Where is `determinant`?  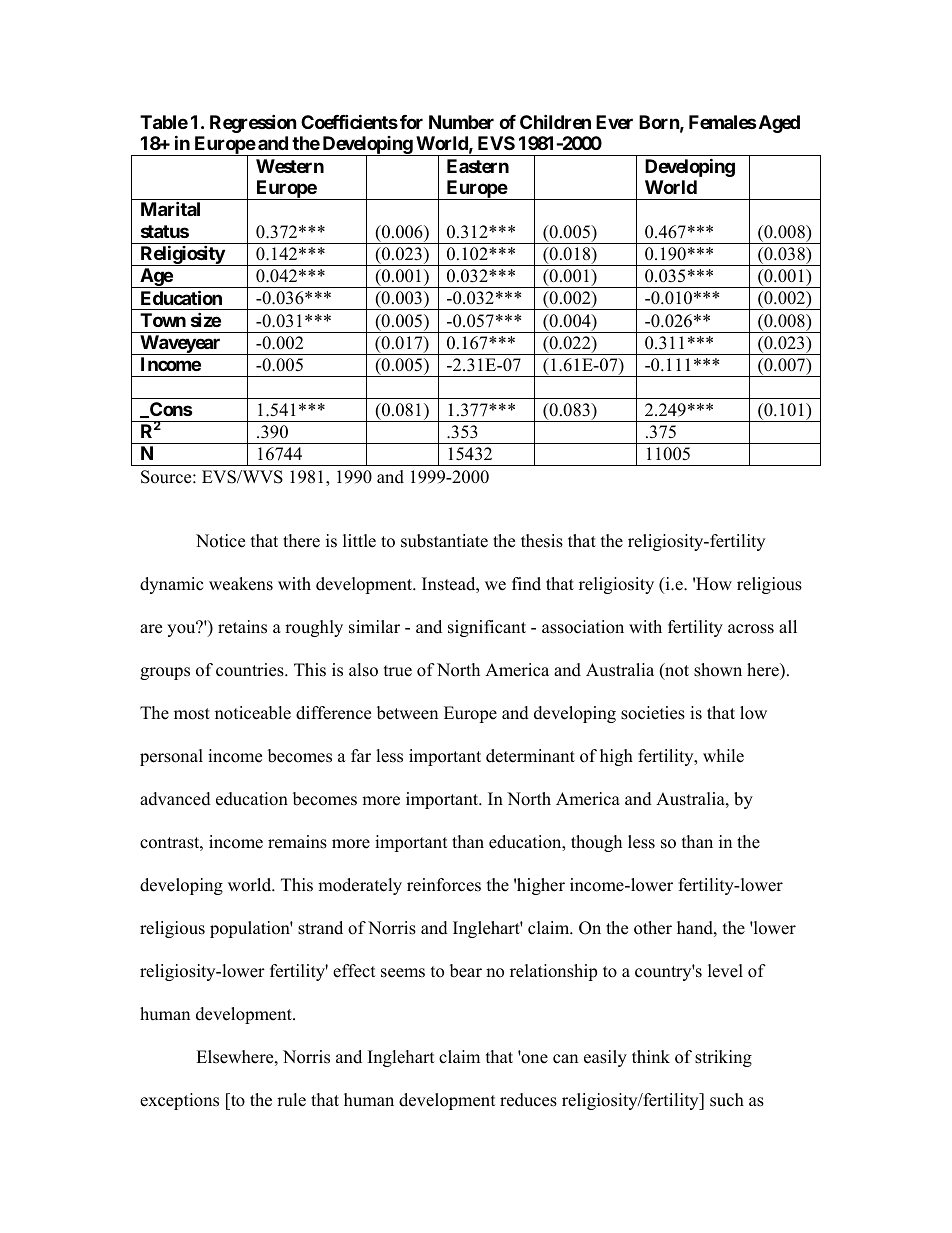
determinant is located at coordinates (530, 756).
